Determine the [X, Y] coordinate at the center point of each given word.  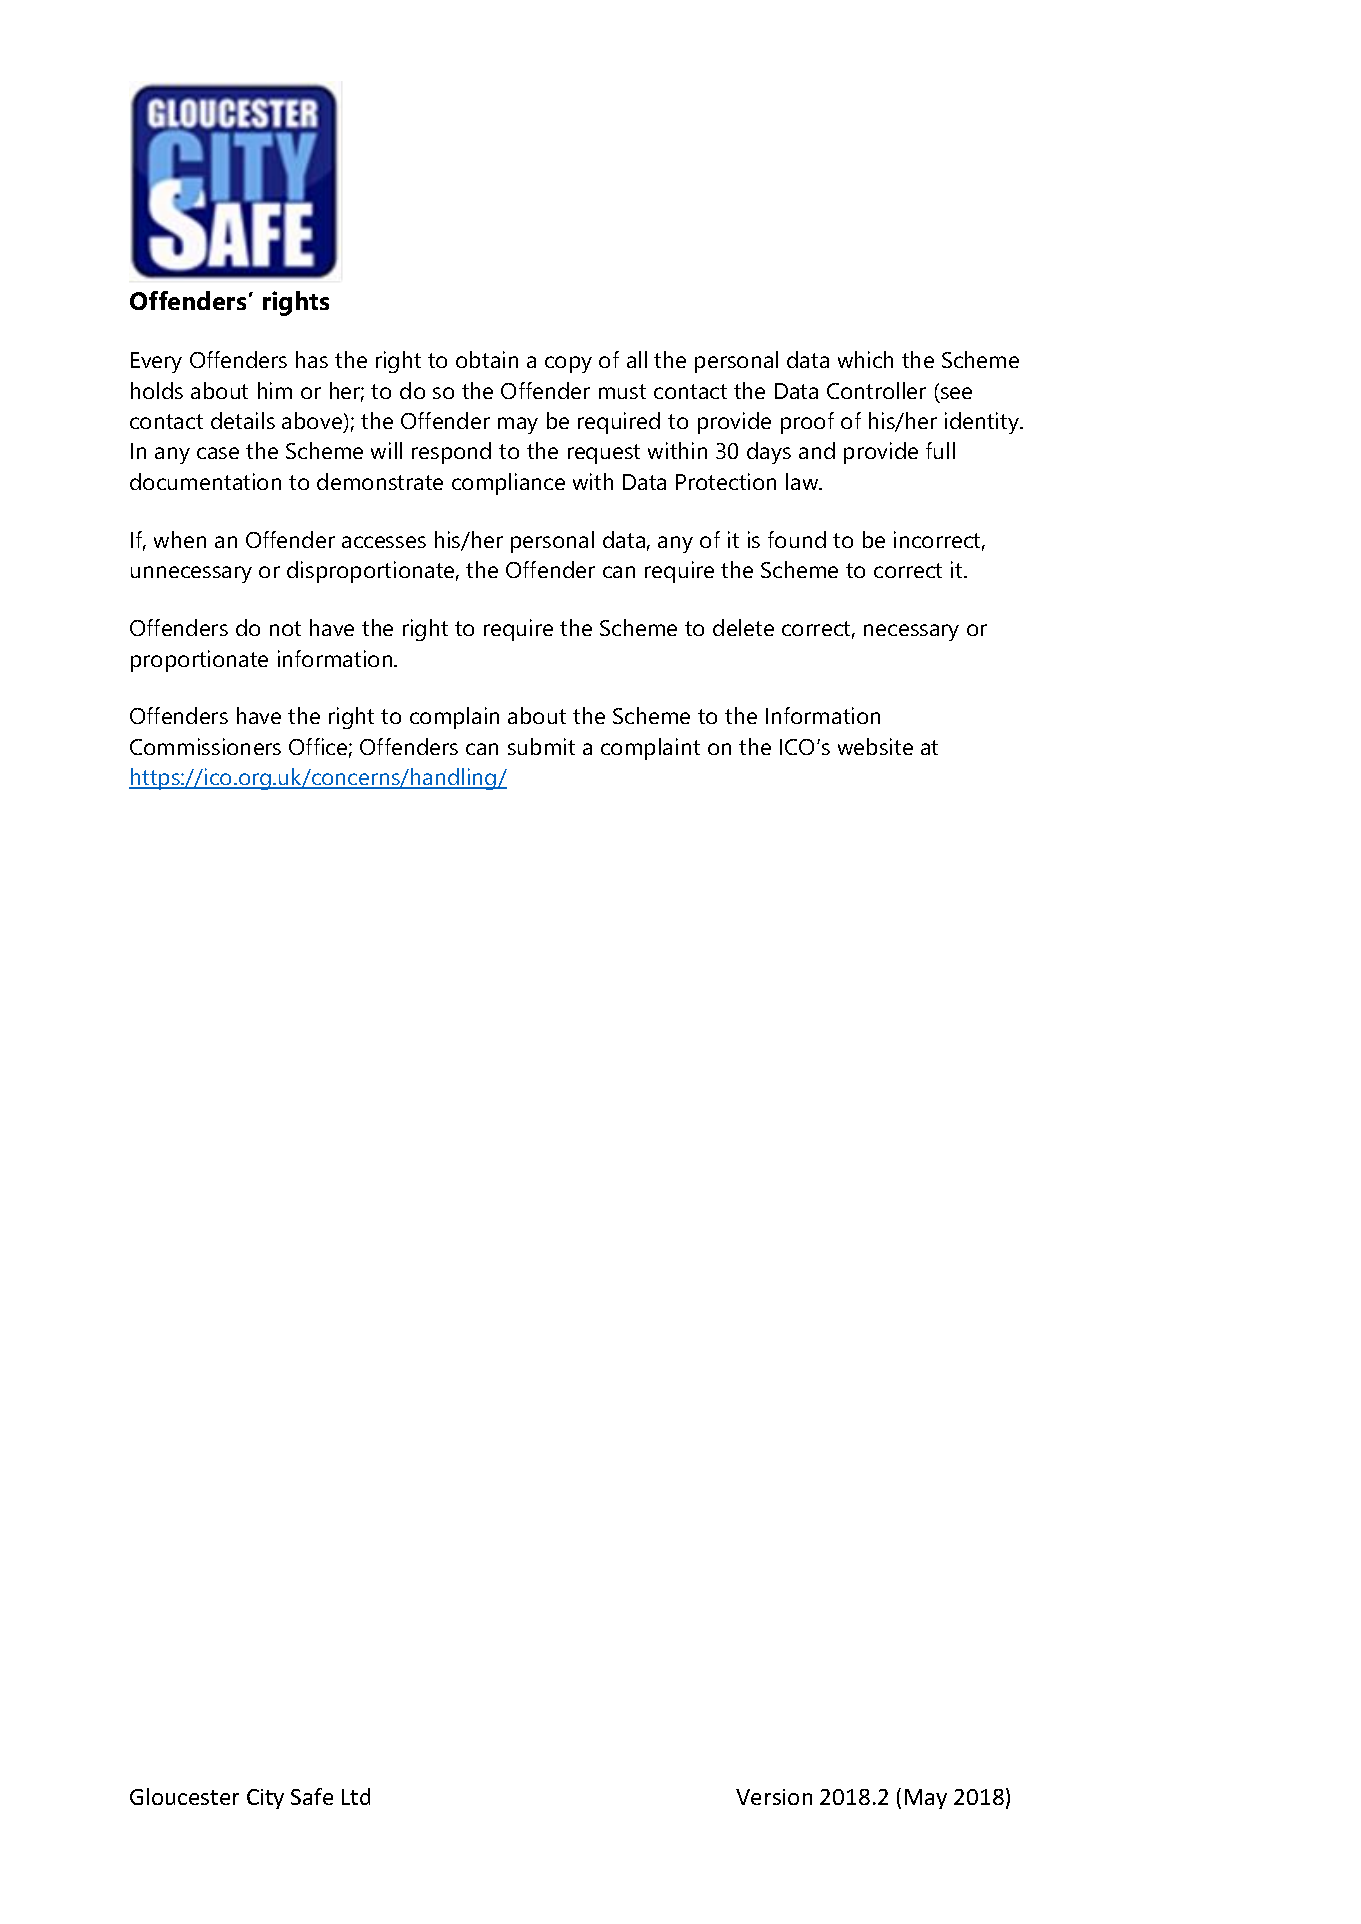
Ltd [356, 1796]
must [622, 391]
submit [541, 746]
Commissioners [205, 746]
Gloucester [184, 1796]
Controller [876, 390]
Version [774, 1797]
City [265, 1799]
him [275, 390]
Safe [312, 1796]
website [875, 746]
